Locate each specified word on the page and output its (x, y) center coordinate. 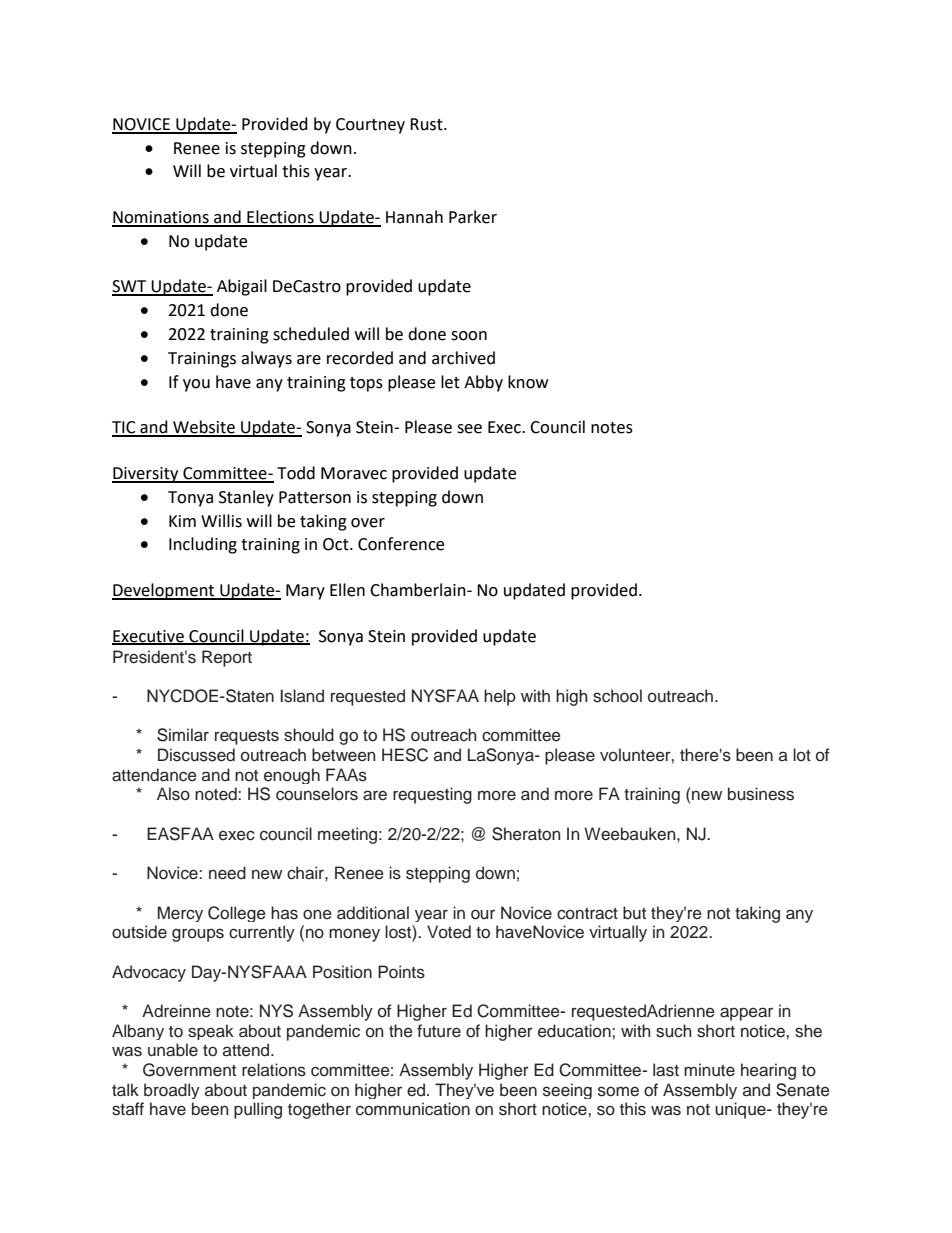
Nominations (161, 218)
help (500, 697)
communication (413, 1109)
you (196, 385)
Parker (473, 217)
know (528, 382)
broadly (172, 1091)
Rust (427, 124)
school (617, 696)
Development (164, 591)
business (761, 794)
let (450, 382)
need (227, 873)
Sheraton (526, 834)
